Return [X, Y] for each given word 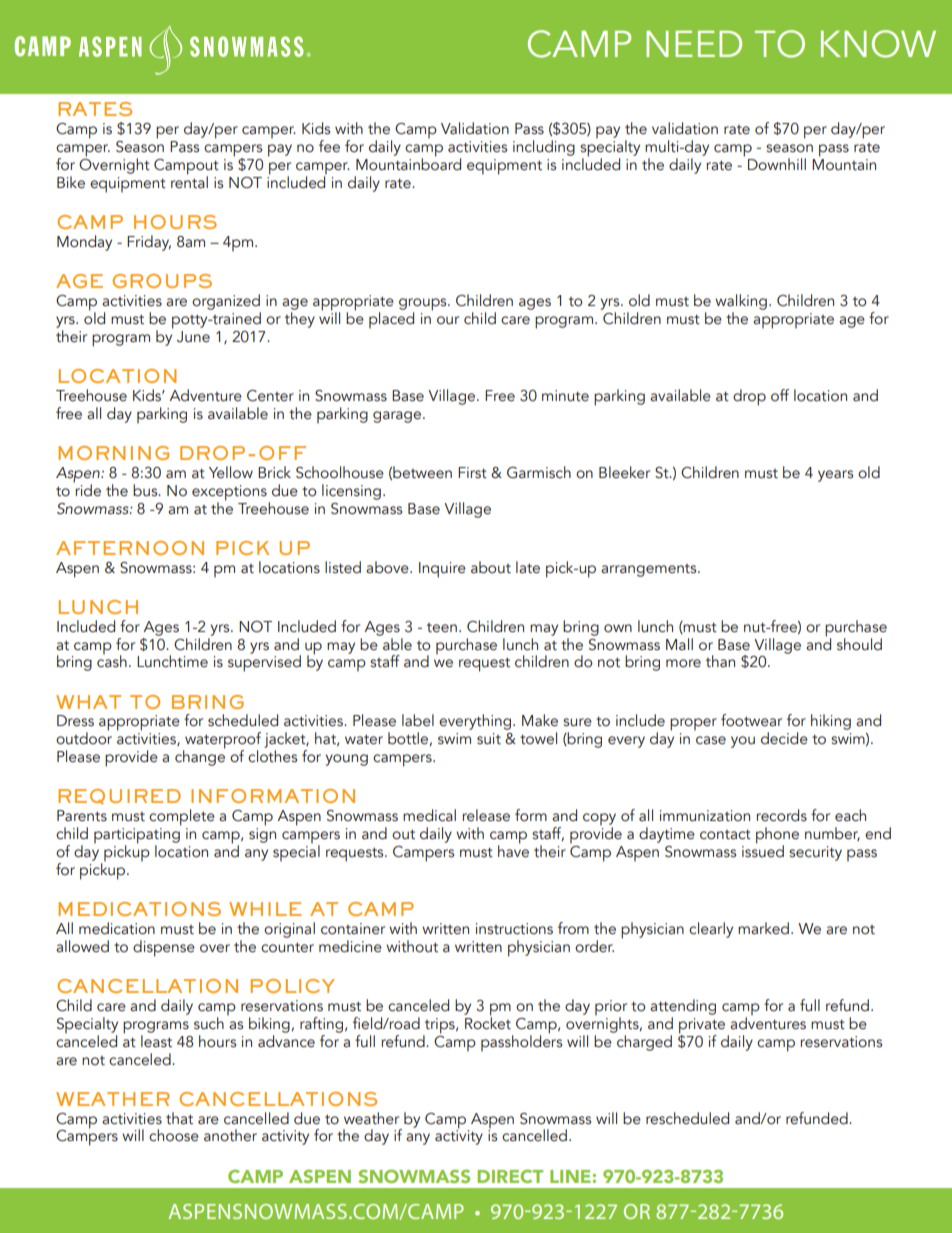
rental [189, 181]
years [835, 476]
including [544, 148]
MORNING [113, 453]
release [486, 815]
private [703, 1027]
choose [174, 1135]
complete [182, 817]
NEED [694, 44]
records [781, 815]
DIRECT [510, 1176]
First [472, 473]
